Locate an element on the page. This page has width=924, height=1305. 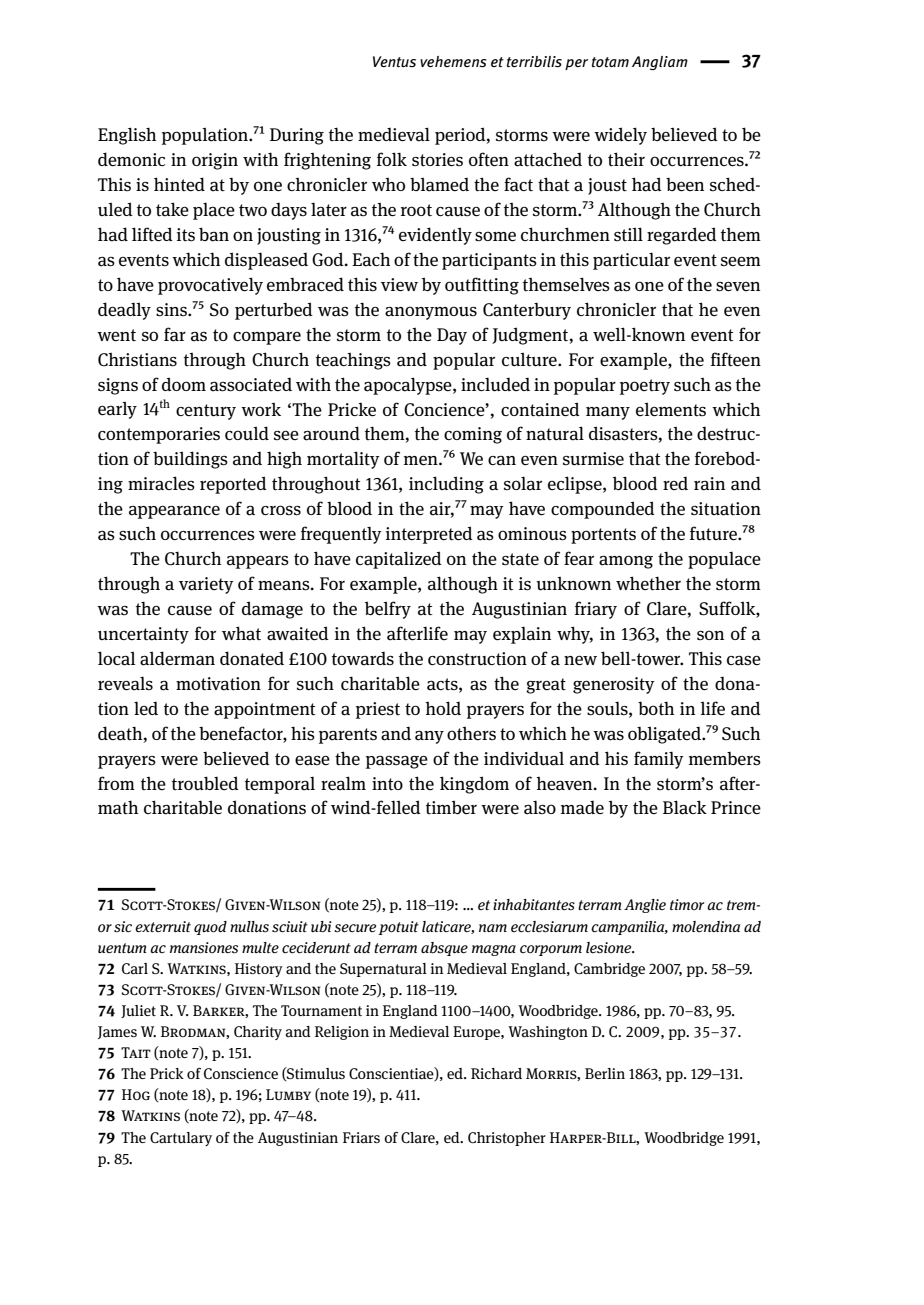
Richard is located at coordinates (496, 1074).
